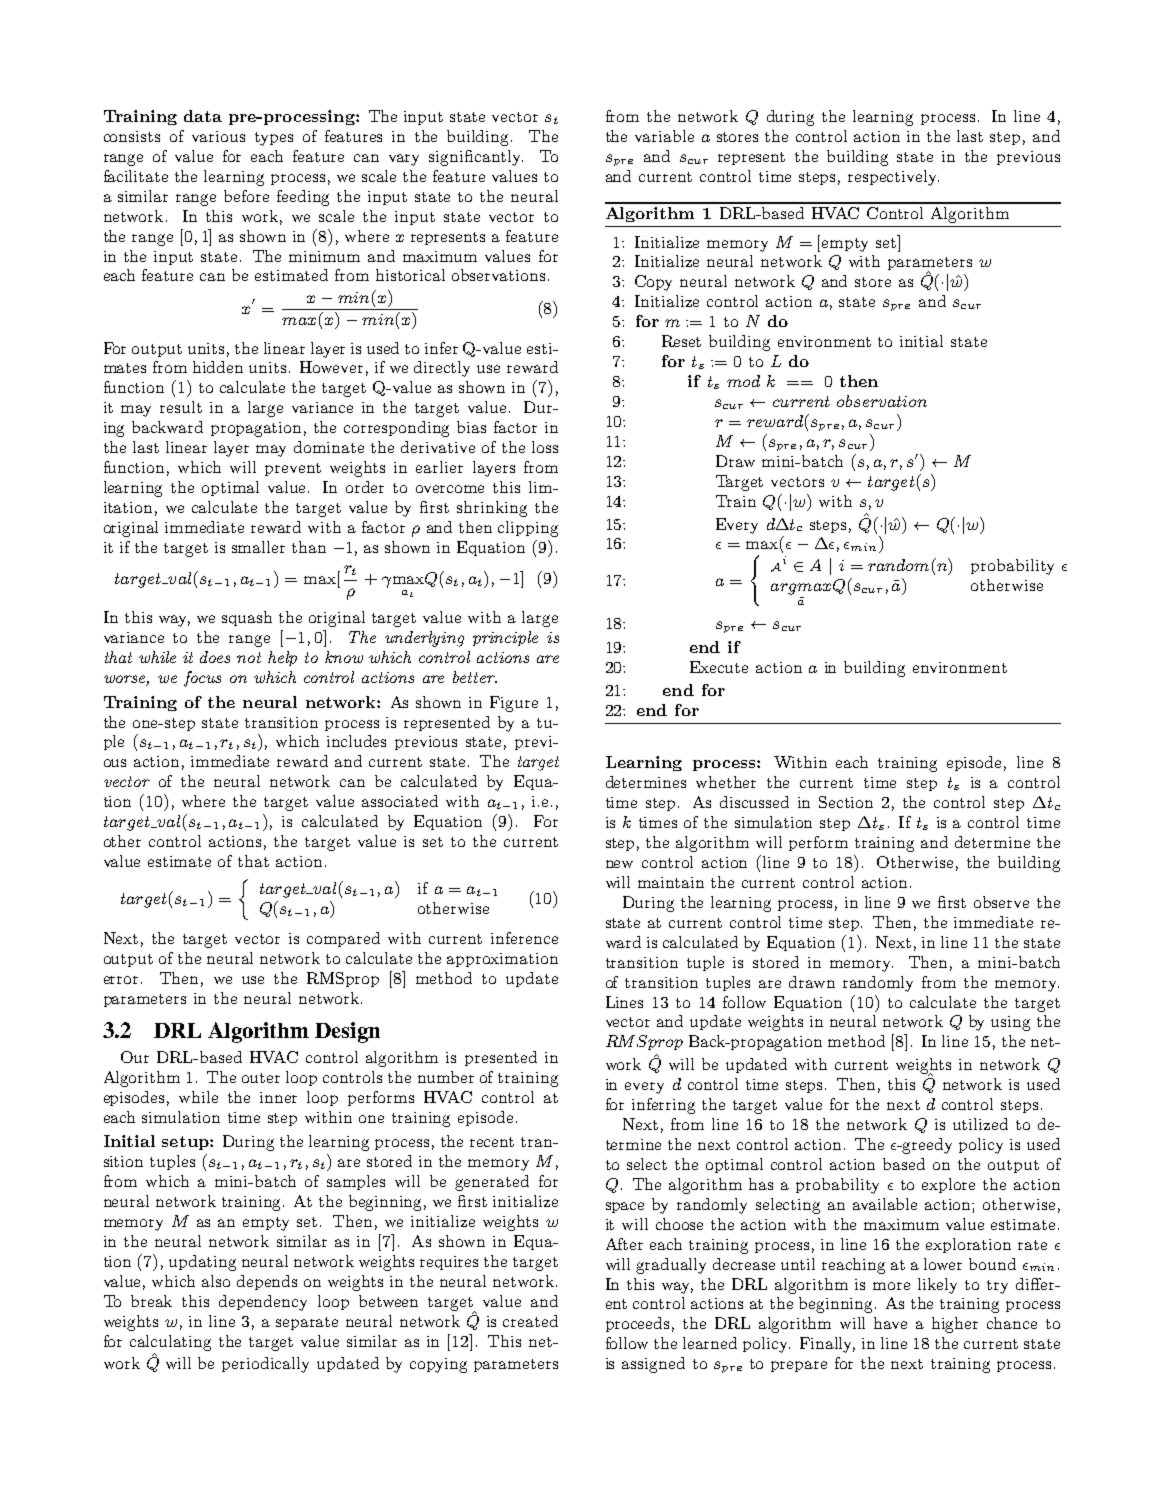  I want to click on loss, so click(545, 447).
